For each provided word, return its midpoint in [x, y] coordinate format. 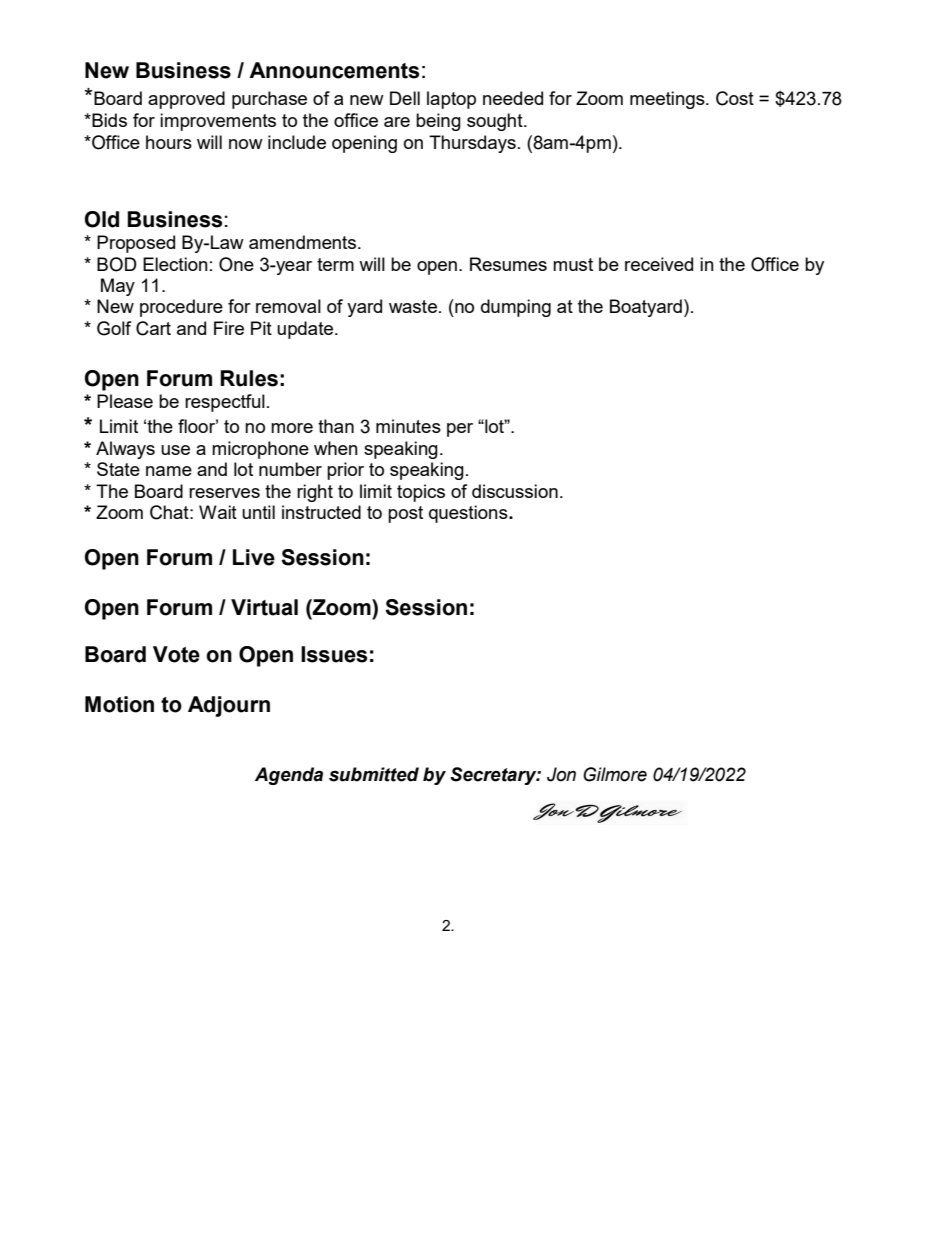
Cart [153, 328]
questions [469, 514]
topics [421, 493]
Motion [119, 704]
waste [413, 306]
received [659, 264]
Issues [334, 654]
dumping [516, 308]
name [169, 471]
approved [186, 100]
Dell [405, 98]
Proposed [136, 244]
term [335, 264]
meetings [668, 100]
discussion [515, 491]
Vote [176, 654]
